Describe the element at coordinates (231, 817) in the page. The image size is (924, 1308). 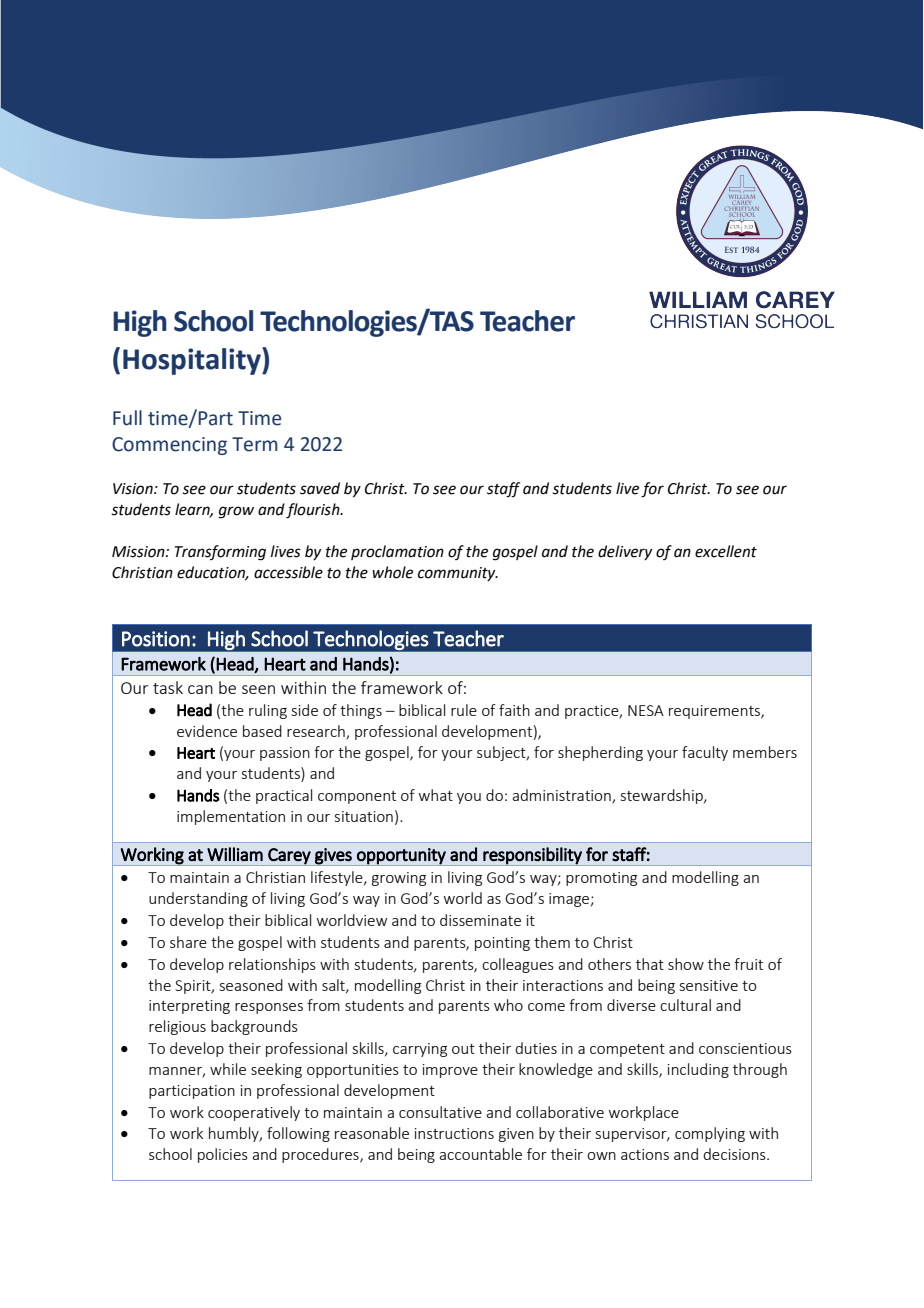
I see `implementation` at that location.
